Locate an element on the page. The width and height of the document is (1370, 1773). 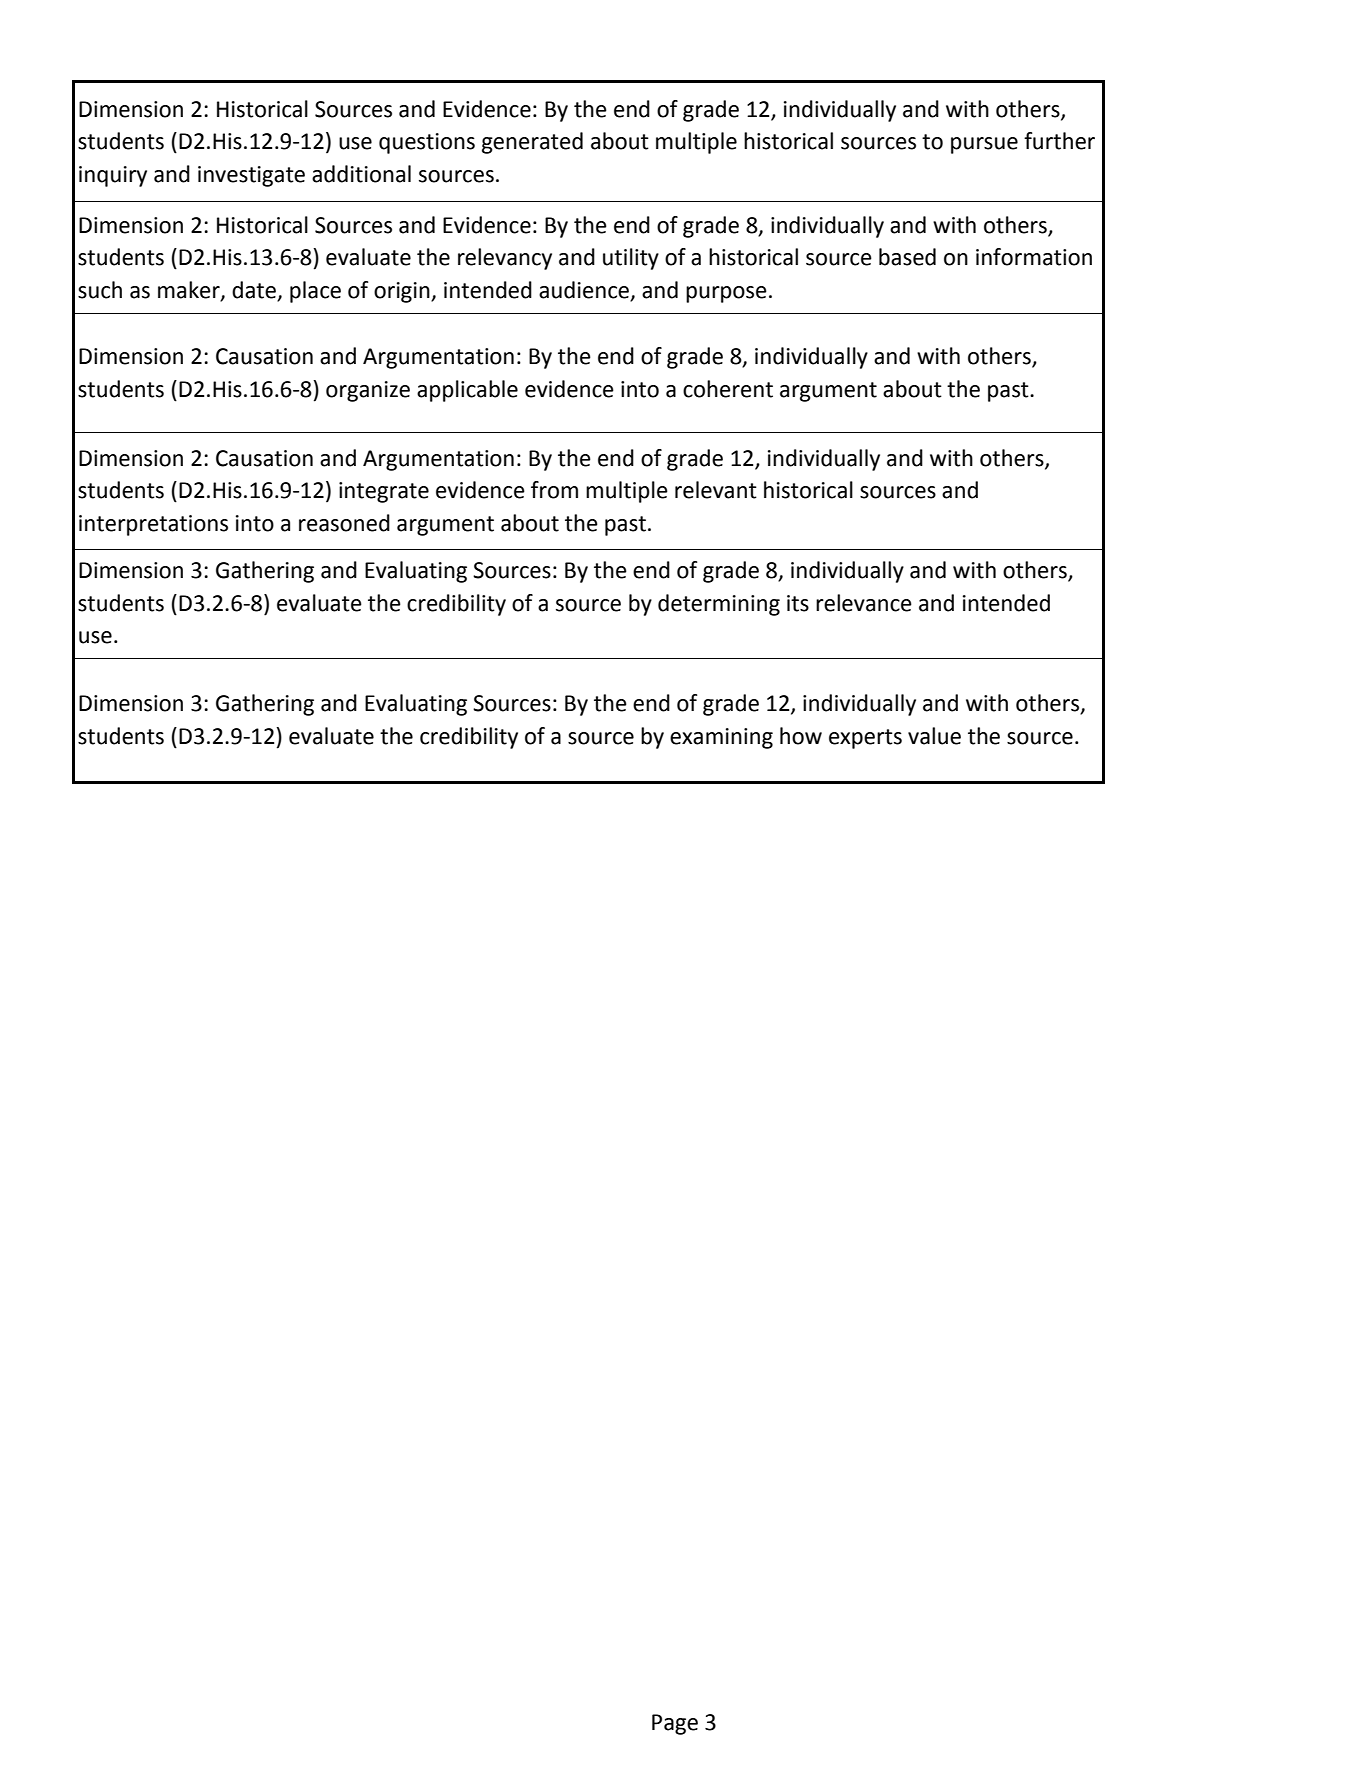
investigate is located at coordinates (251, 176).
